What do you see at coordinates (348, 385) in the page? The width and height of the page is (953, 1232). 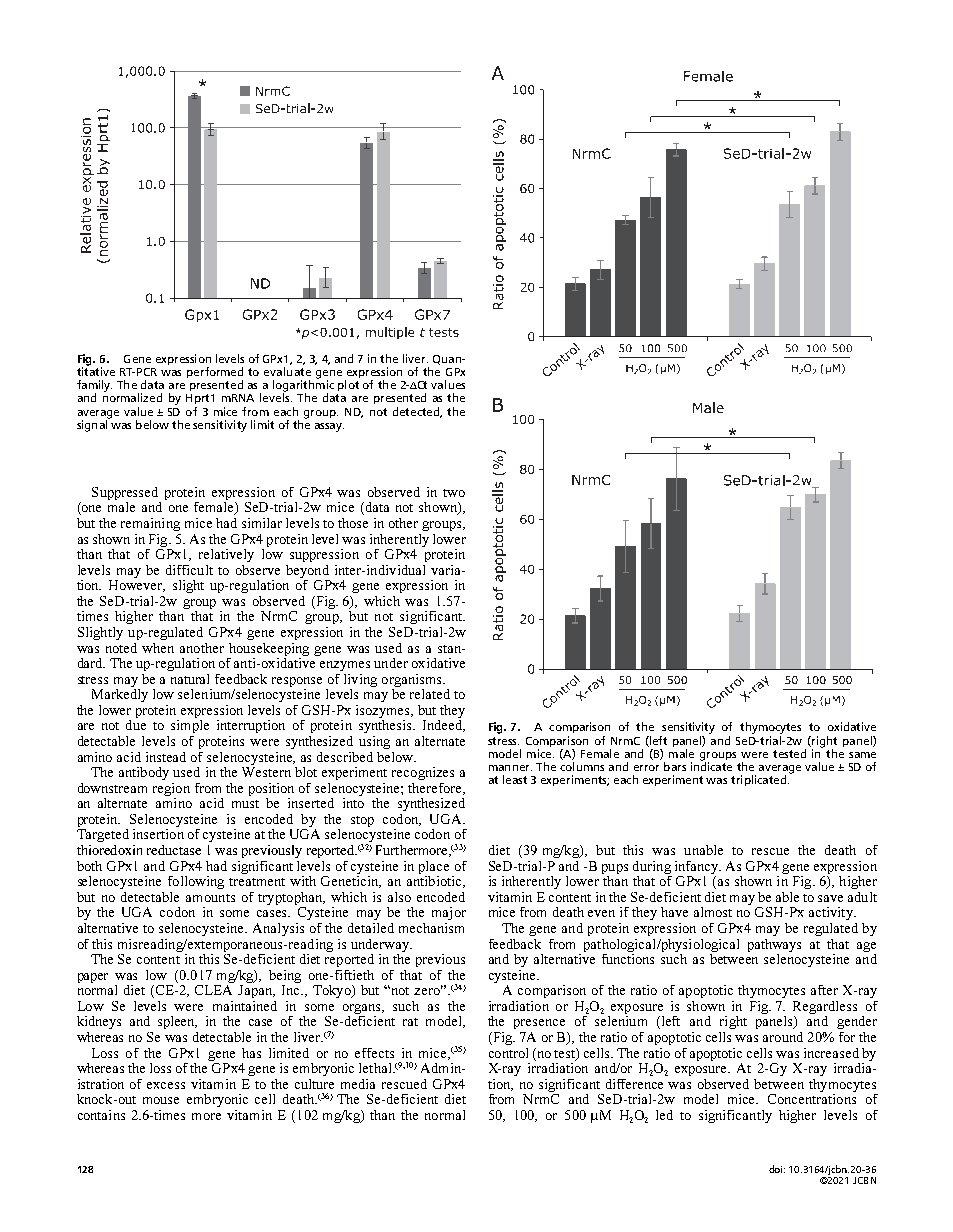 I see `plot` at bounding box center [348, 385].
